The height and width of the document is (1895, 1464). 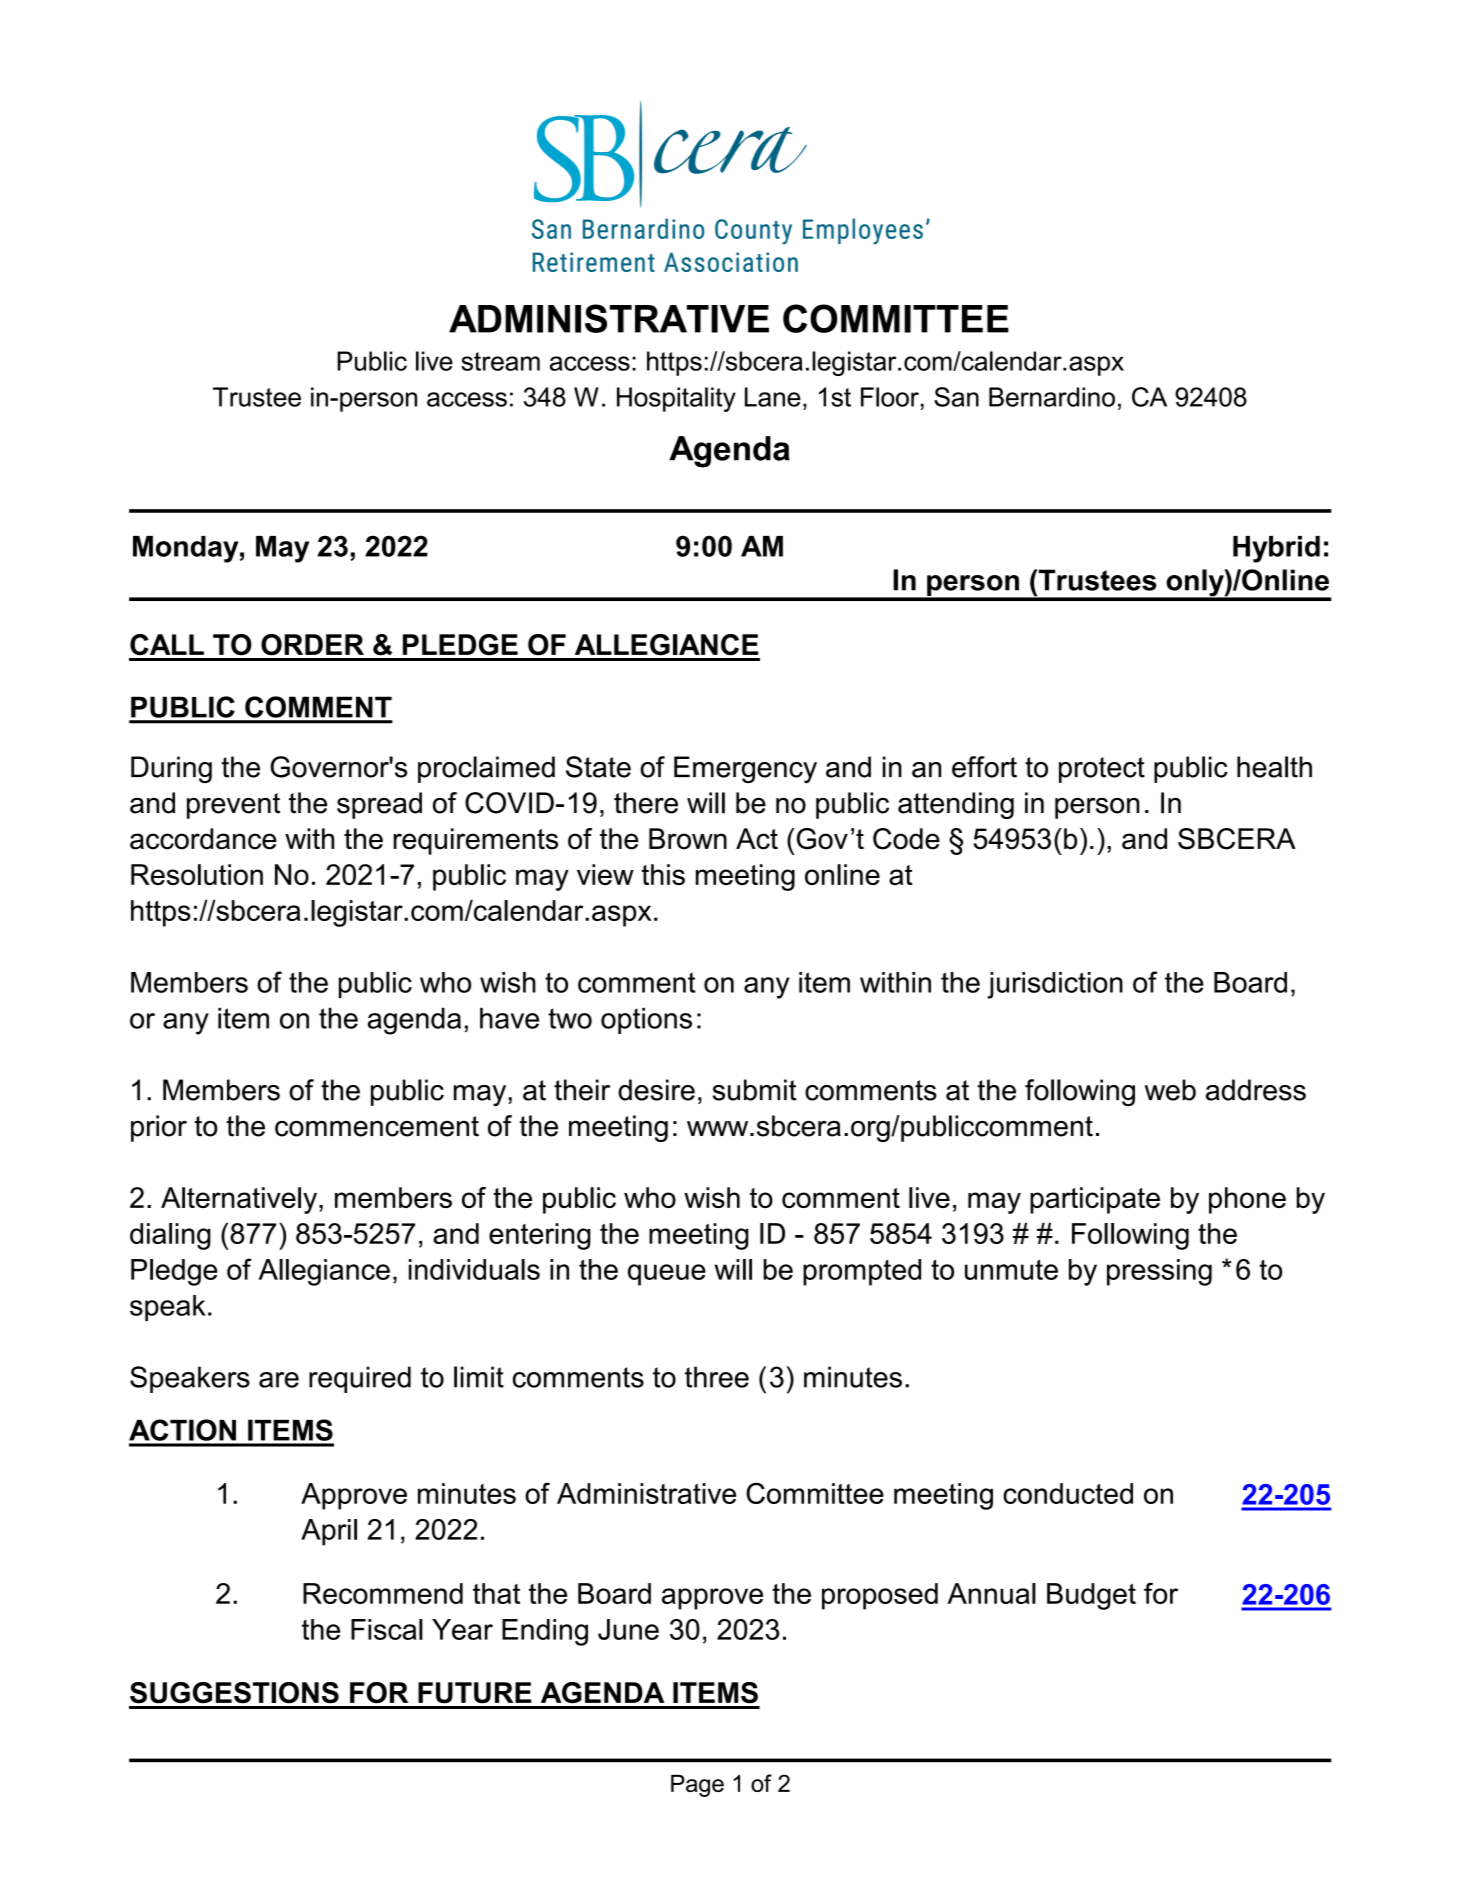 What do you see at coordinates (1052, 397) in the document?
I see `Bernardino` at bounding box center [1052, 397].
